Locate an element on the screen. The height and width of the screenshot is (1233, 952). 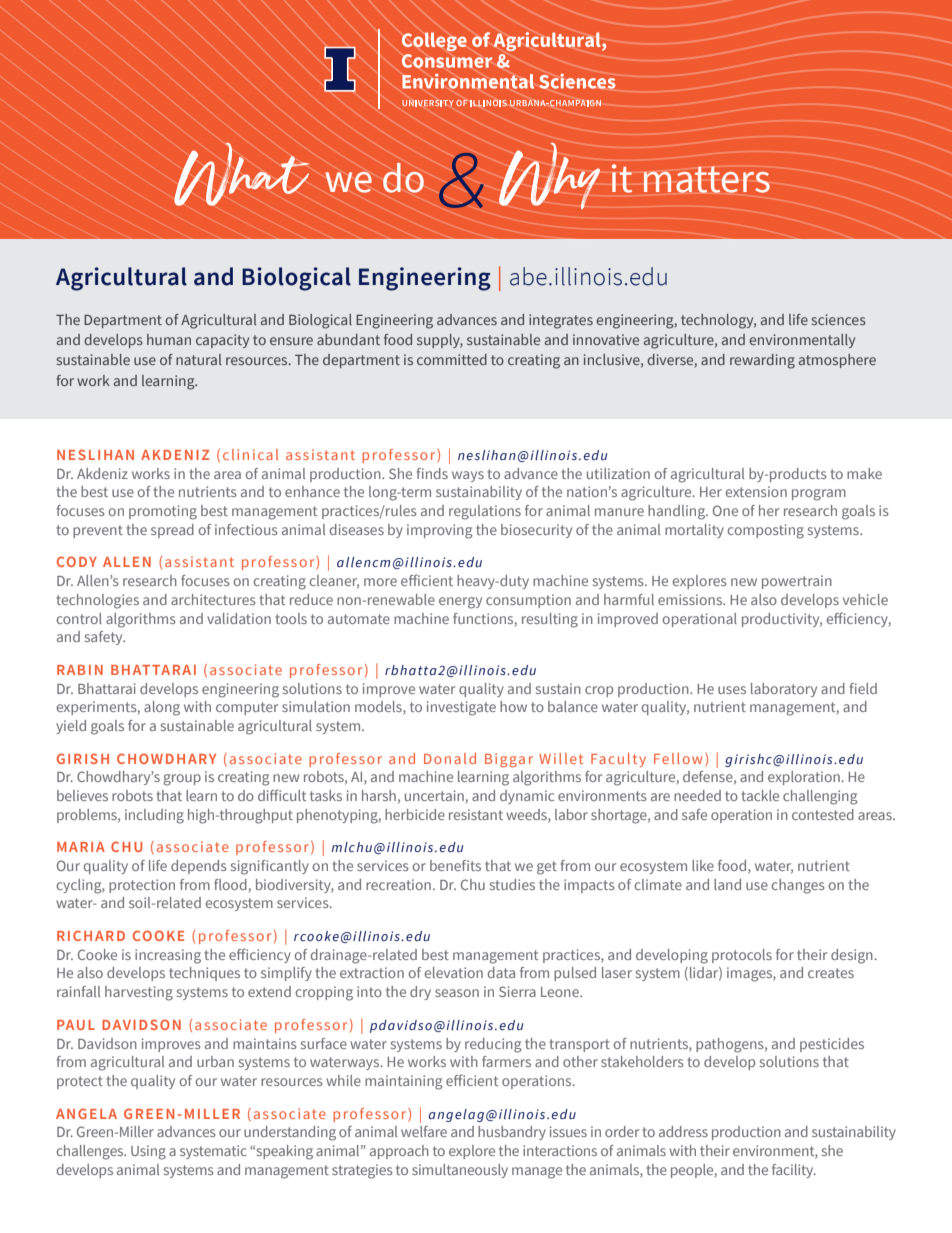
investigate is located at coordinates (461, 708).
